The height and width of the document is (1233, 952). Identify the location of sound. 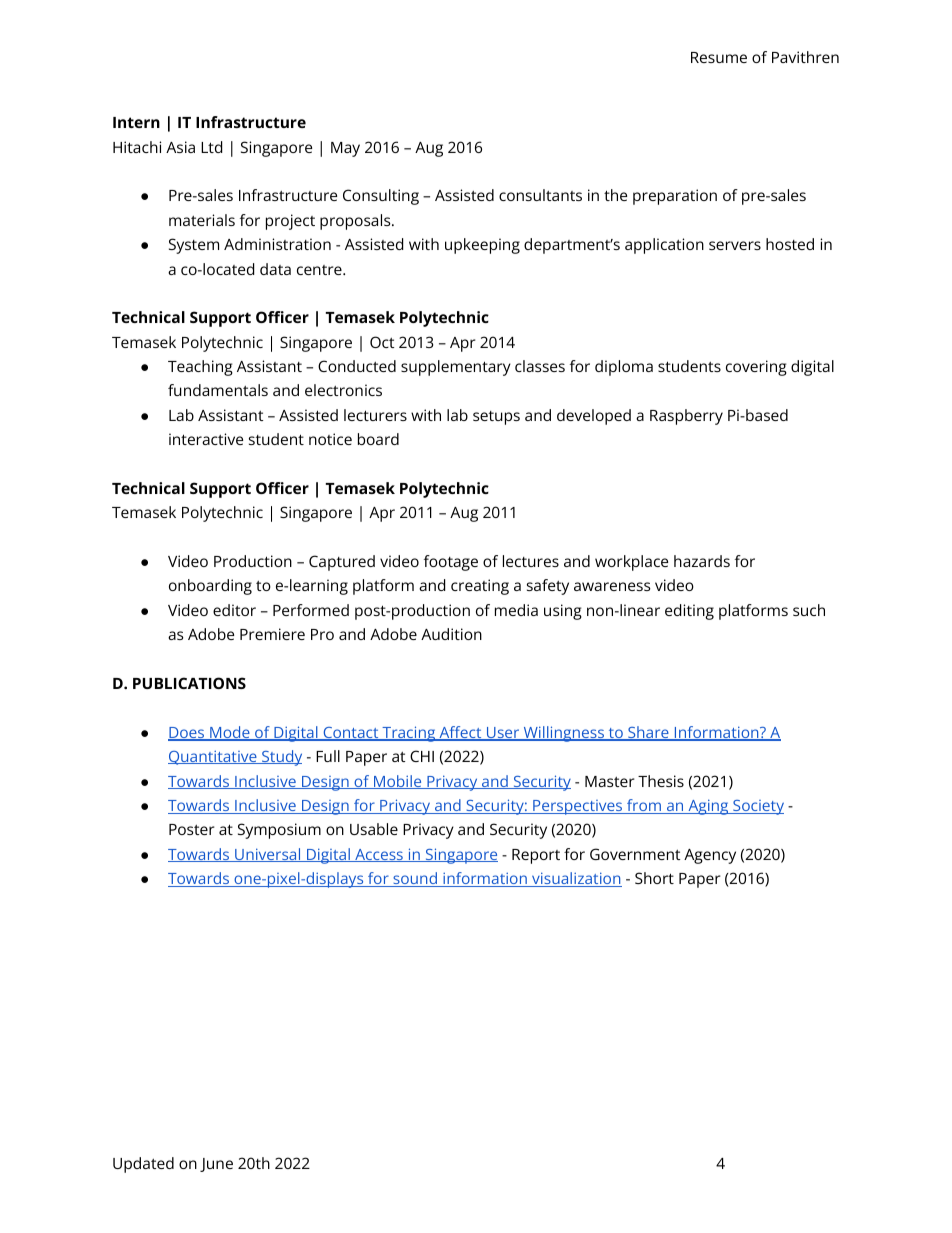
(415, 879).
